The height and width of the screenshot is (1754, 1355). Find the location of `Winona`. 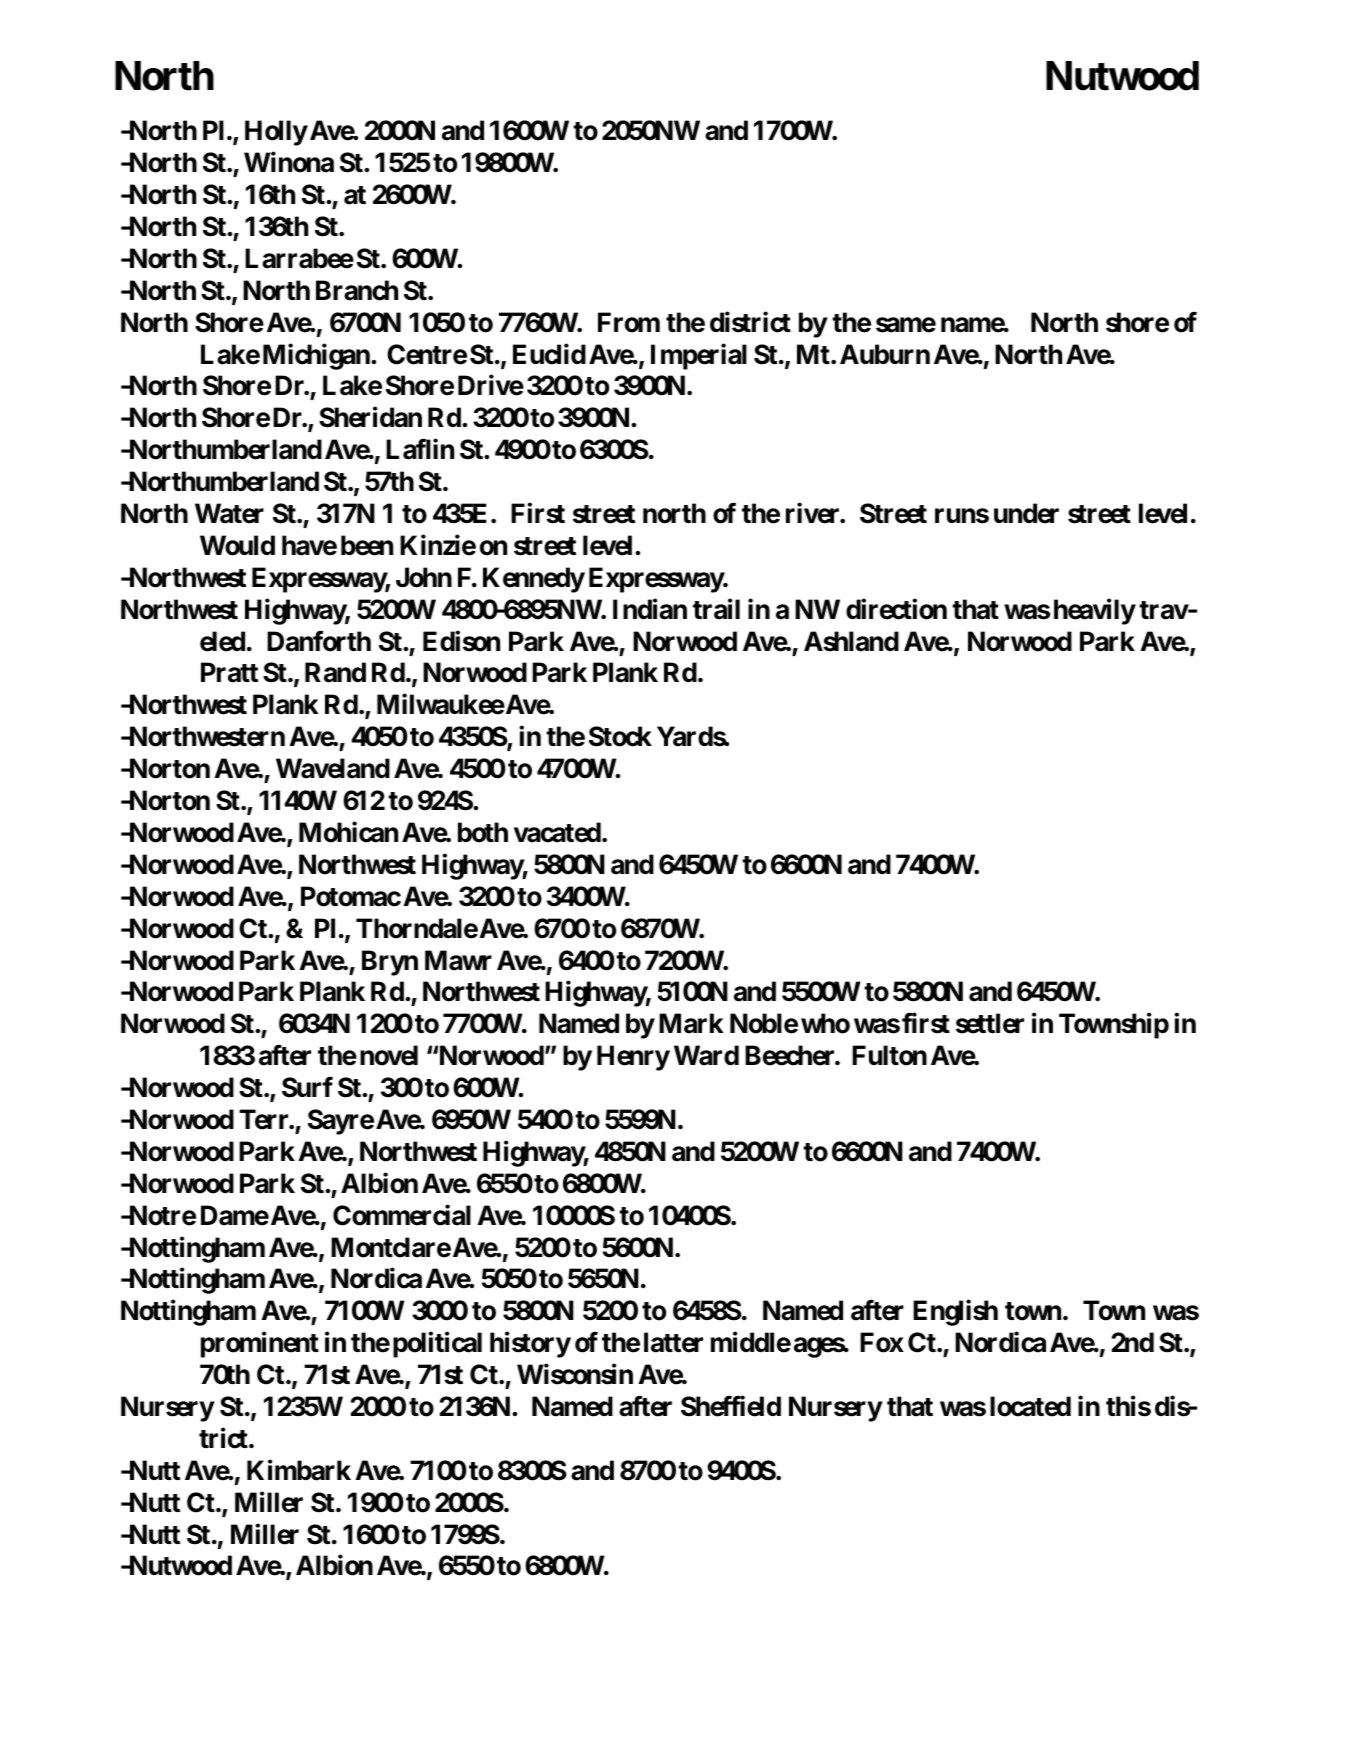

Winona is located at coordinates (289, 162).
